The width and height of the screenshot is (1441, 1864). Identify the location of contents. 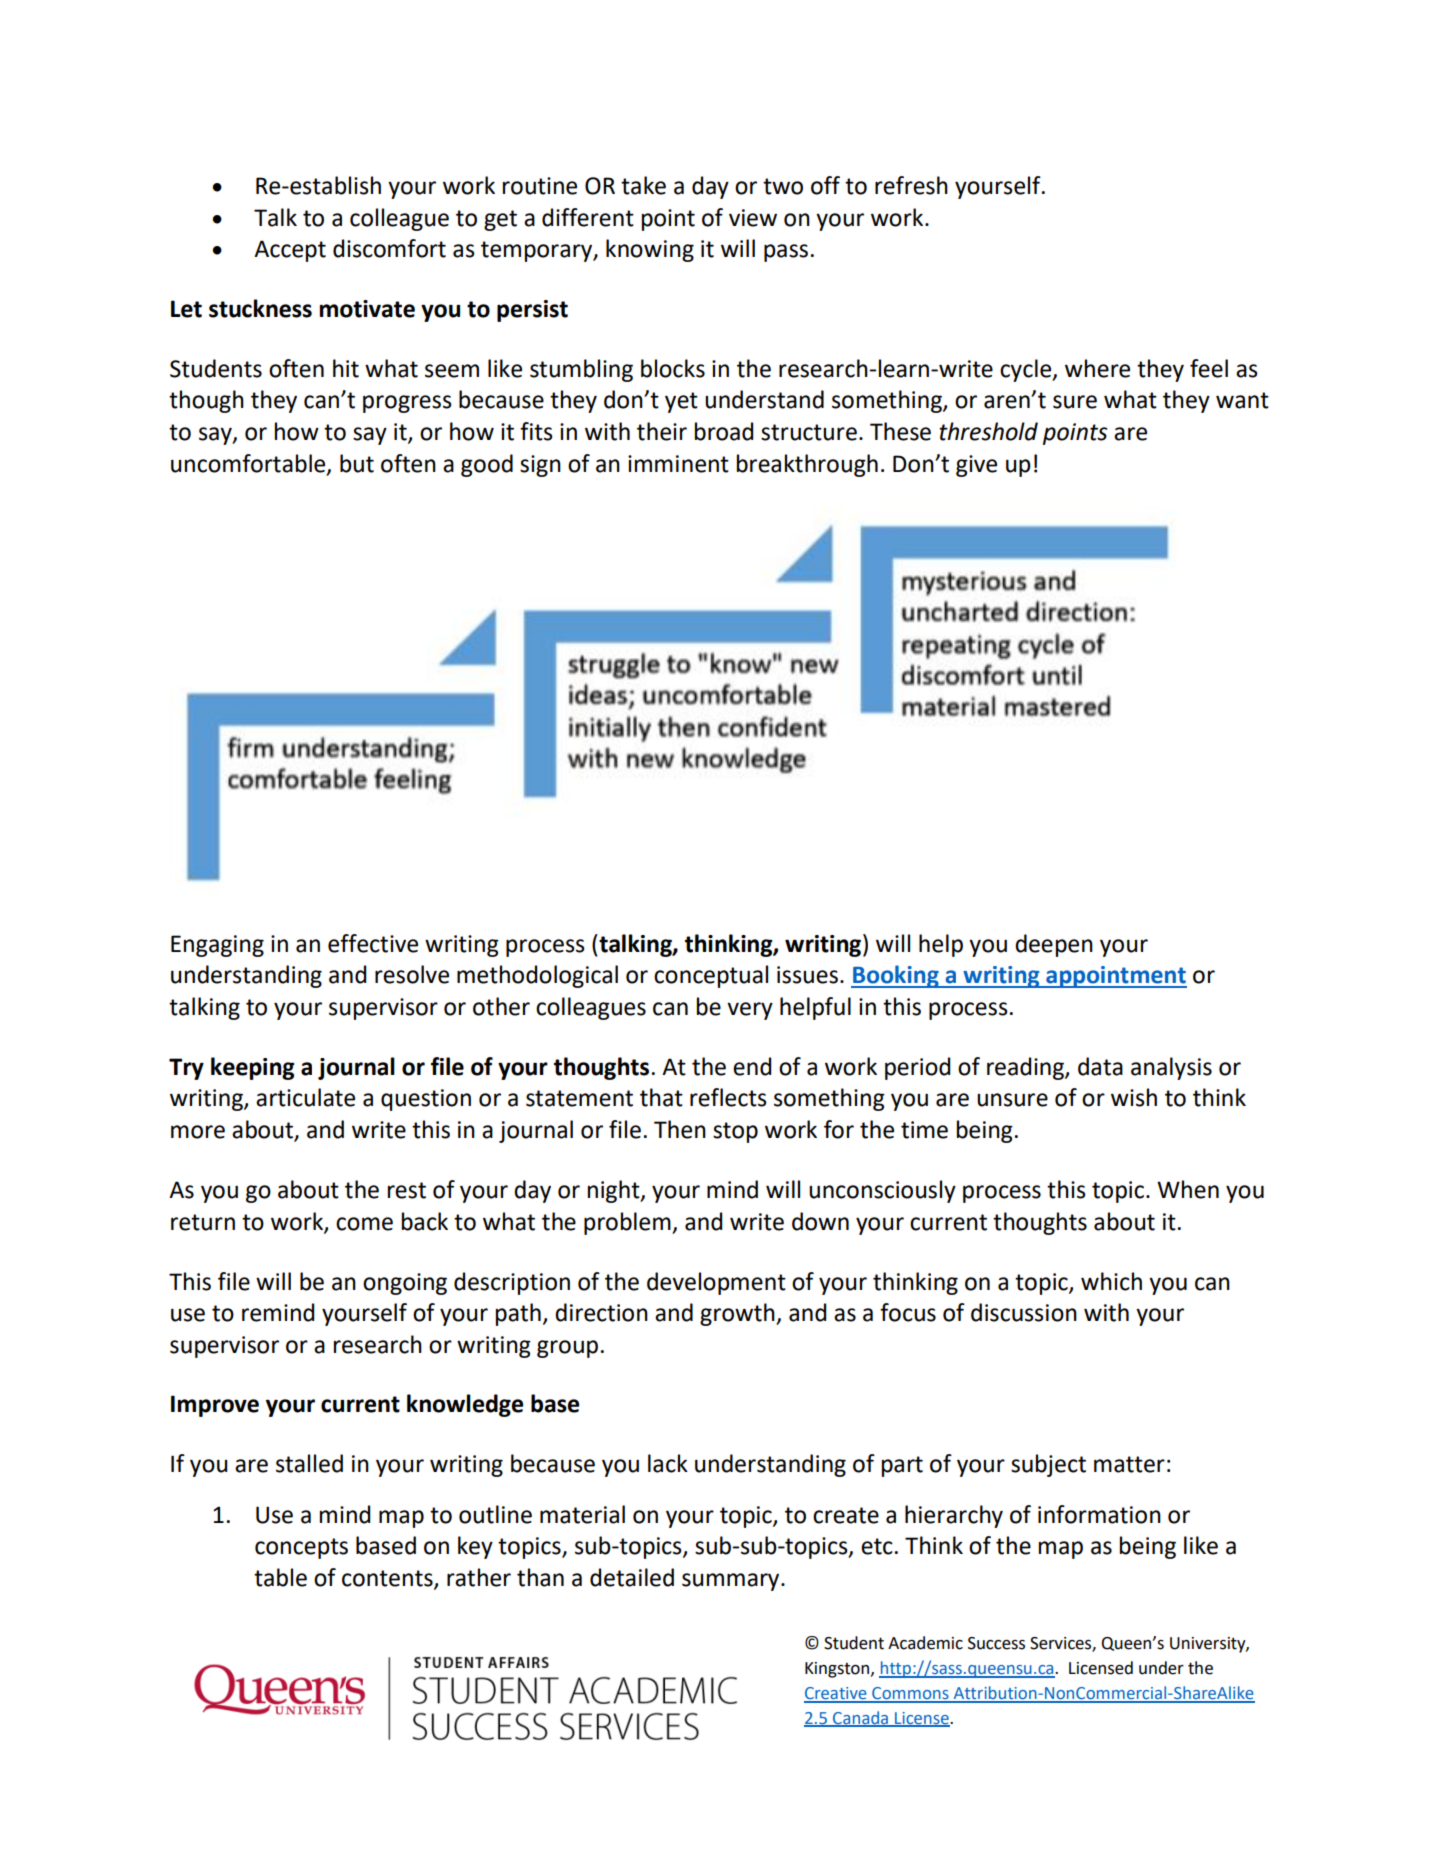
(388, 1579).
